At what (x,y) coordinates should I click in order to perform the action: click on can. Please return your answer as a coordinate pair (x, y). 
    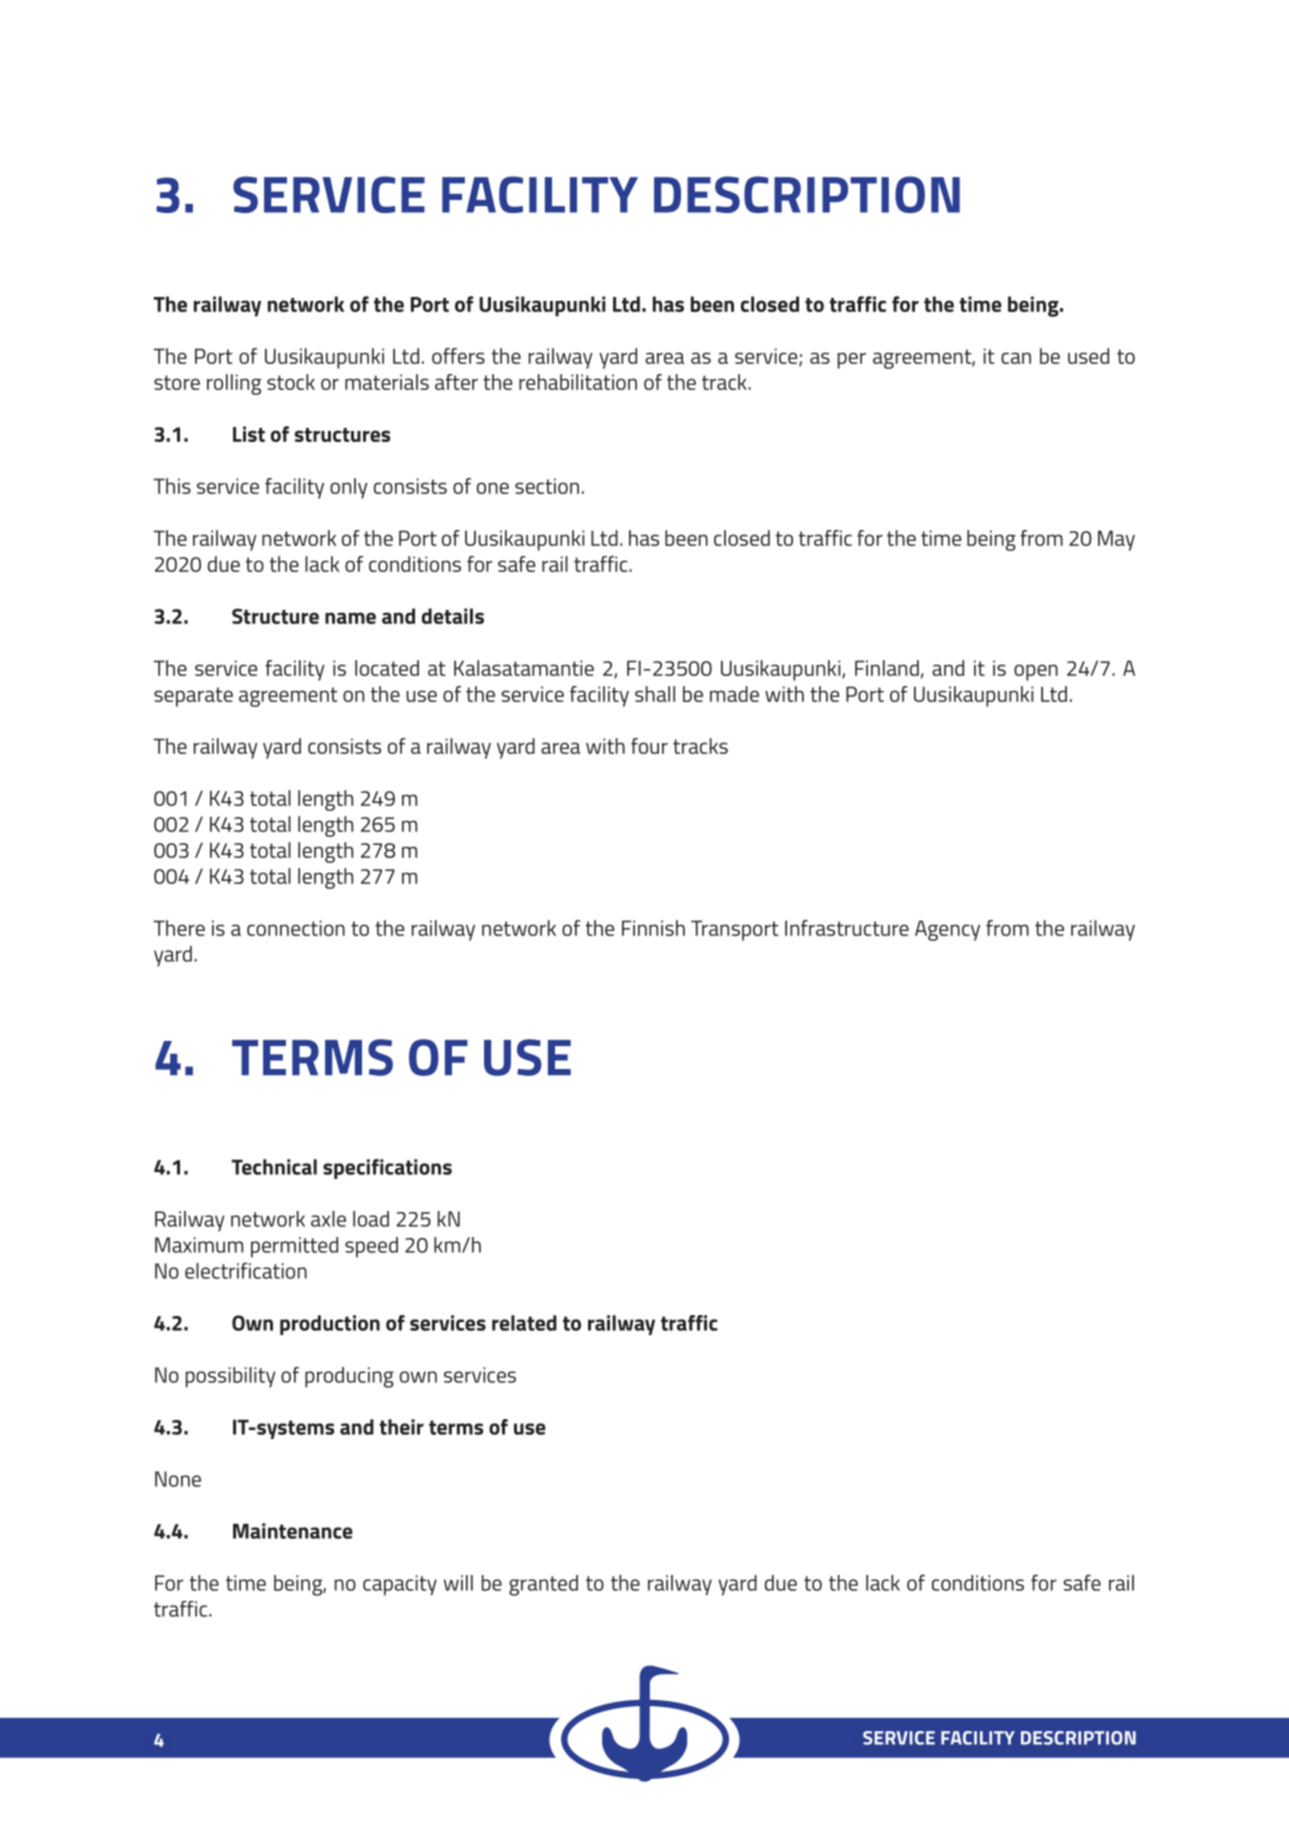
    Looking at the image, I should click on (1016, 358).
